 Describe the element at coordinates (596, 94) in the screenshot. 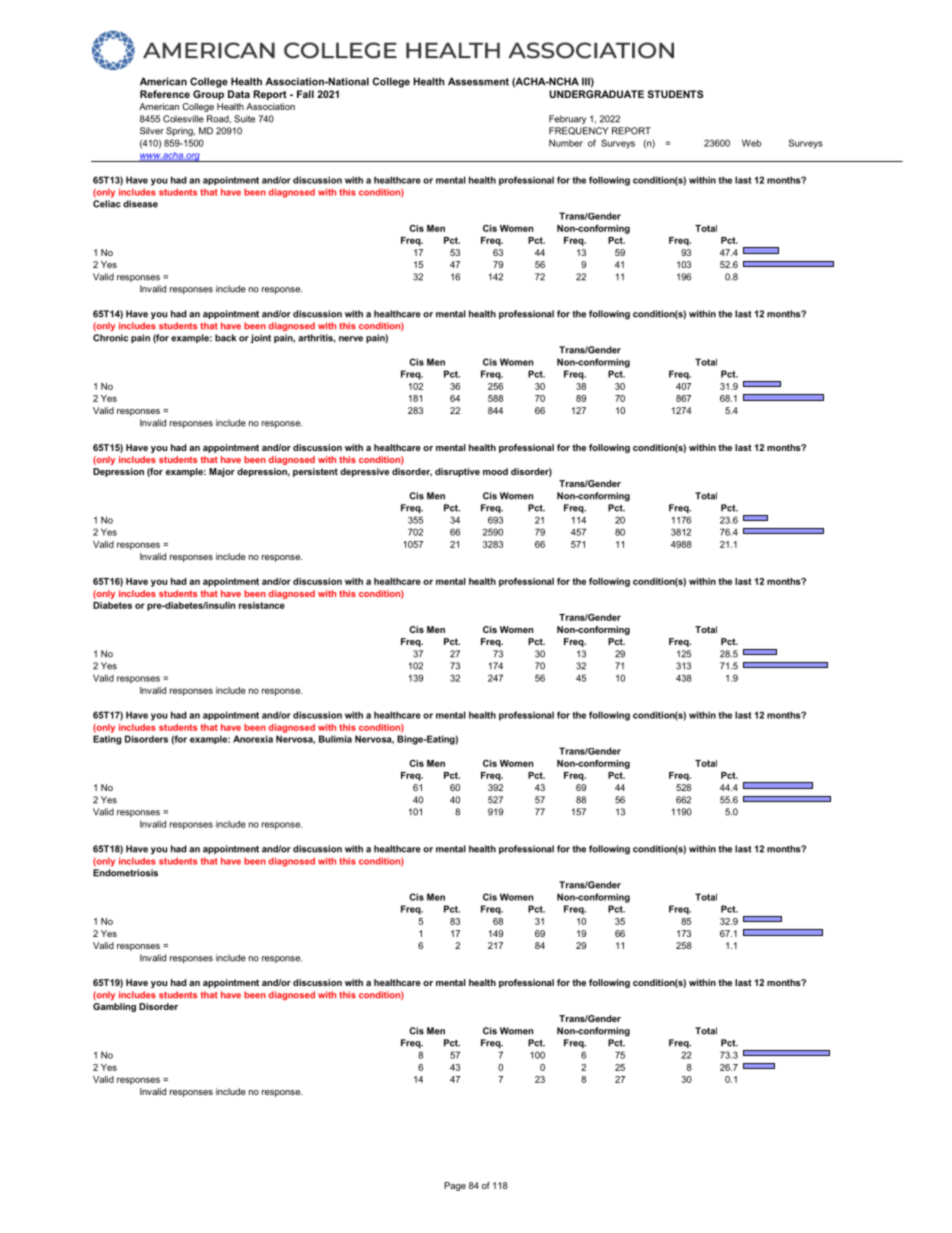

I see `UNDERGRADUATE` at that location.
